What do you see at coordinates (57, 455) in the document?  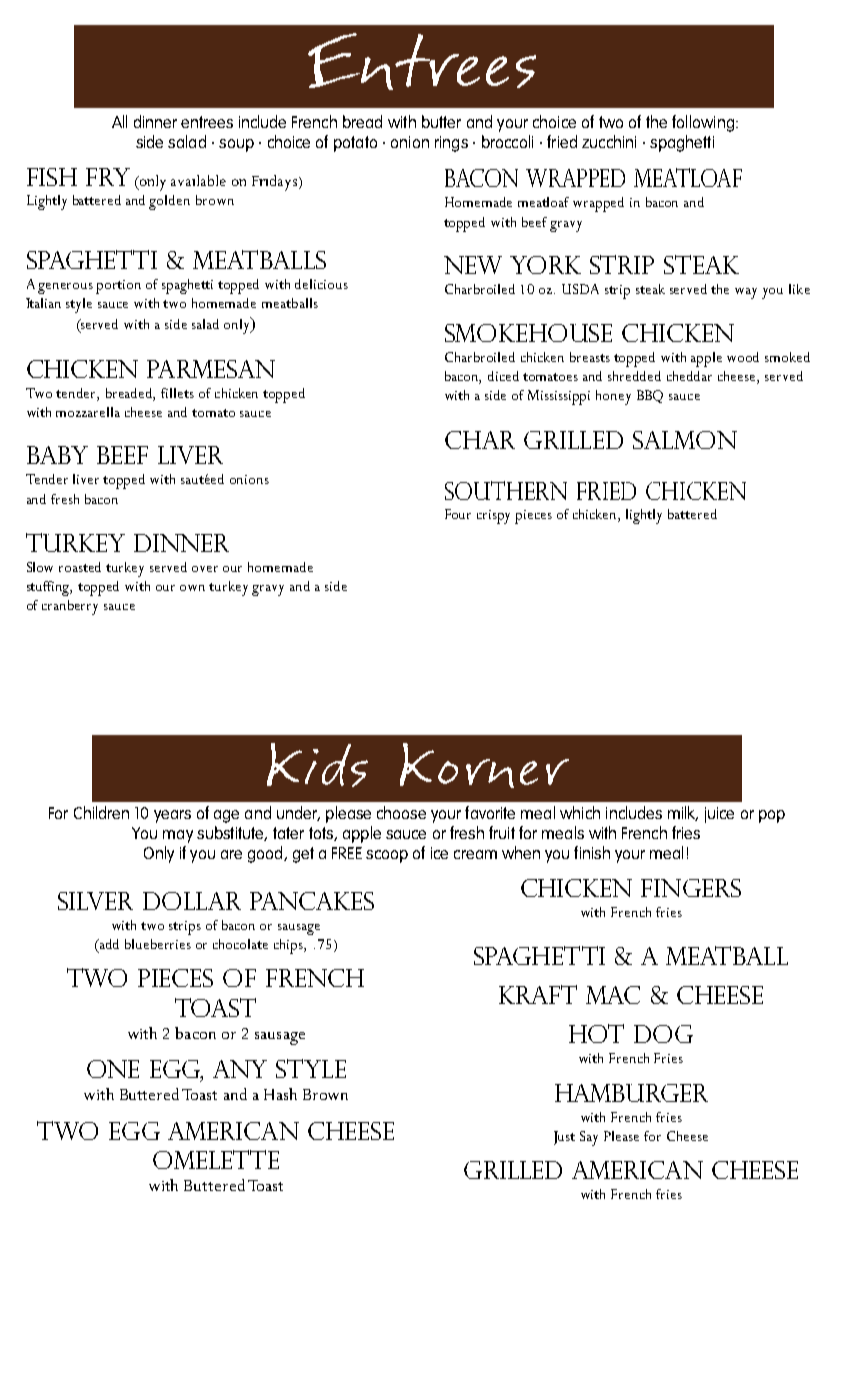 I see `Baby` at bounding box center [57, 455].
